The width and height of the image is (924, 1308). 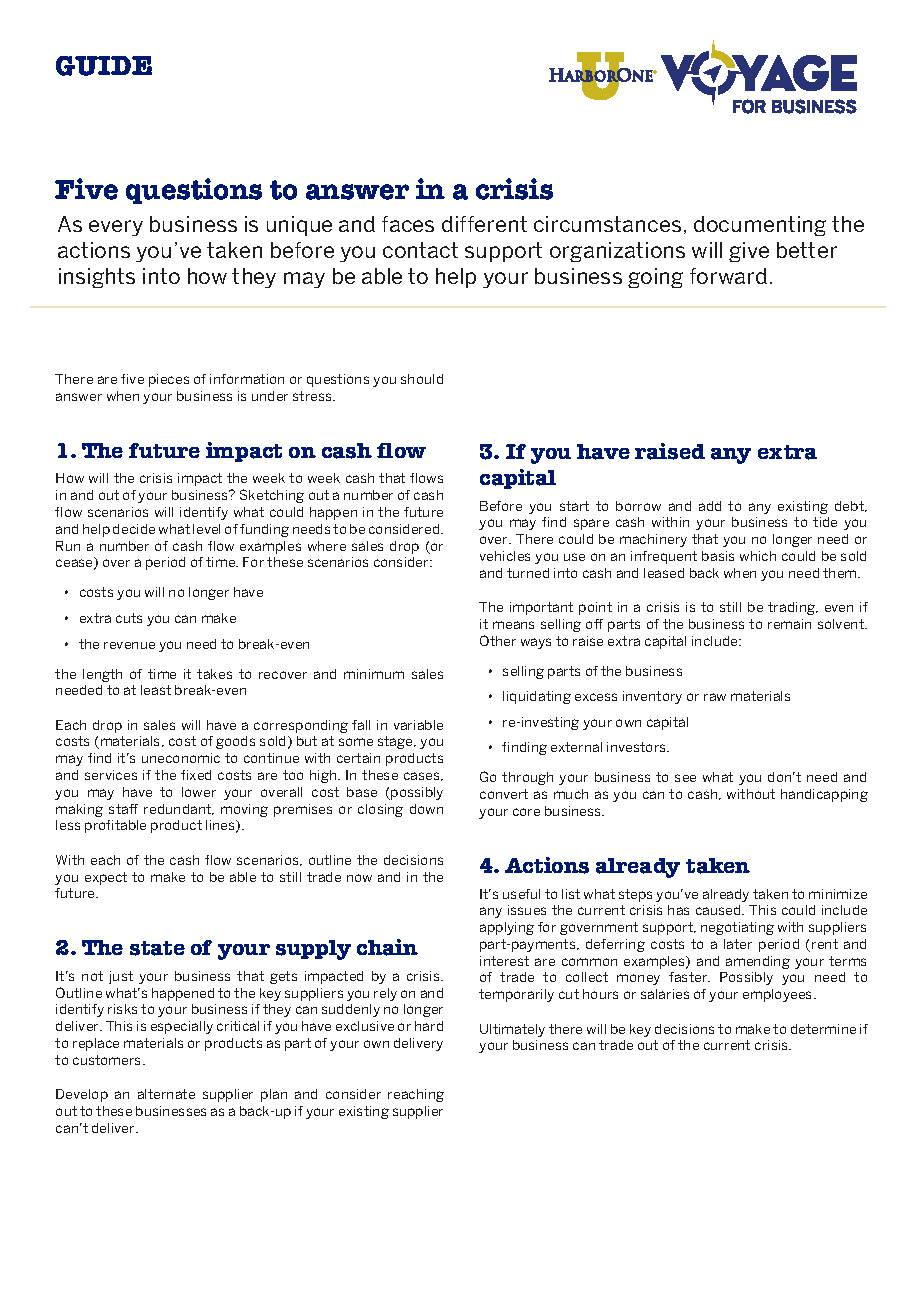 What do you see at coordinates (715, 697) in the image?
I see `raw` at bounding box center [715, 697].
